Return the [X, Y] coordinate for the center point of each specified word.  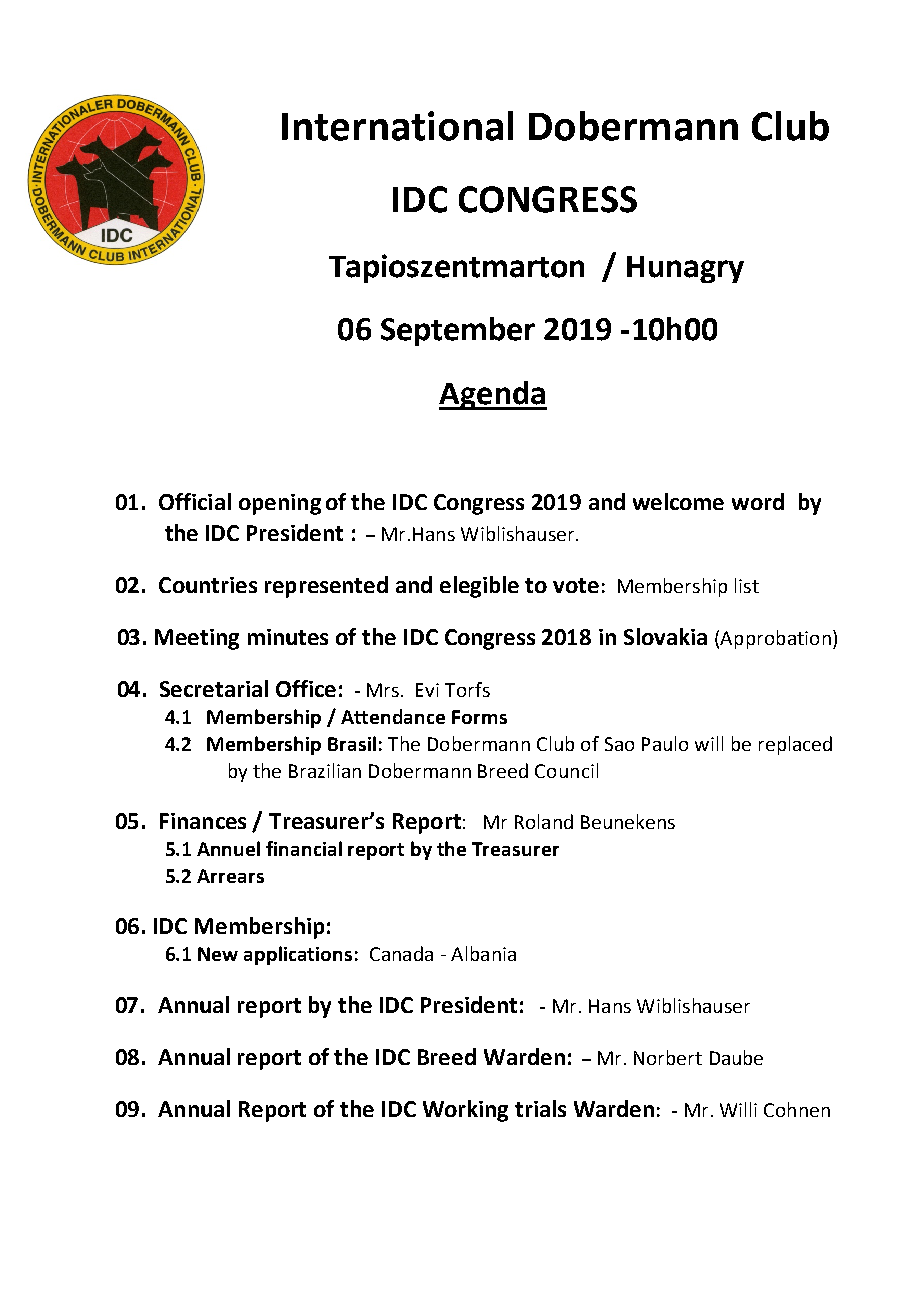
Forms [479, 717]
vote [576, 585]
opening [280, 504]
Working [465, 1111]
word [758, 501]
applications [298, 955]
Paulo [665, 743]
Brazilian [325, 770]
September [458, 331]
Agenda [493, 395]
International [397, 126]
